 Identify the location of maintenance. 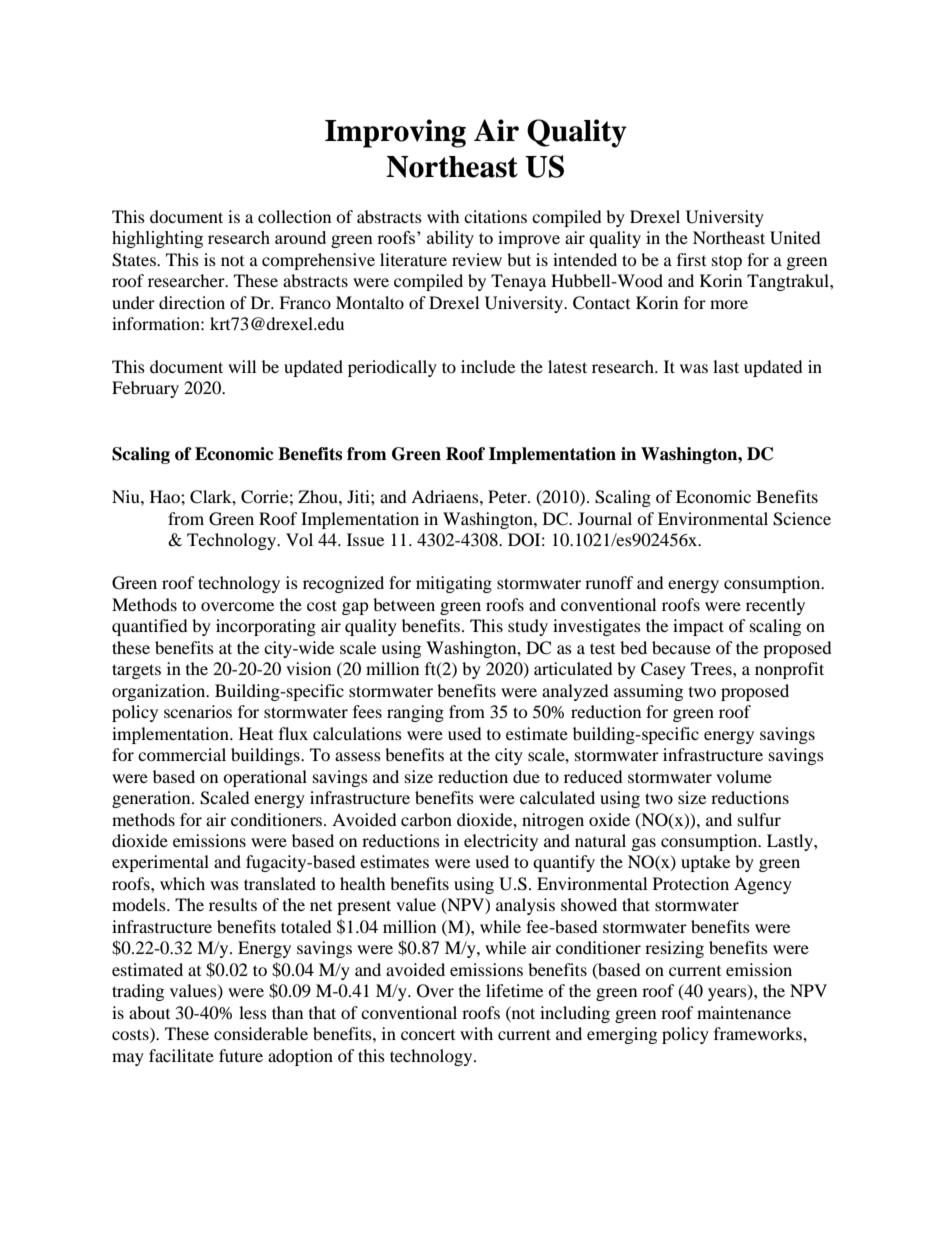
(744, 1012).
